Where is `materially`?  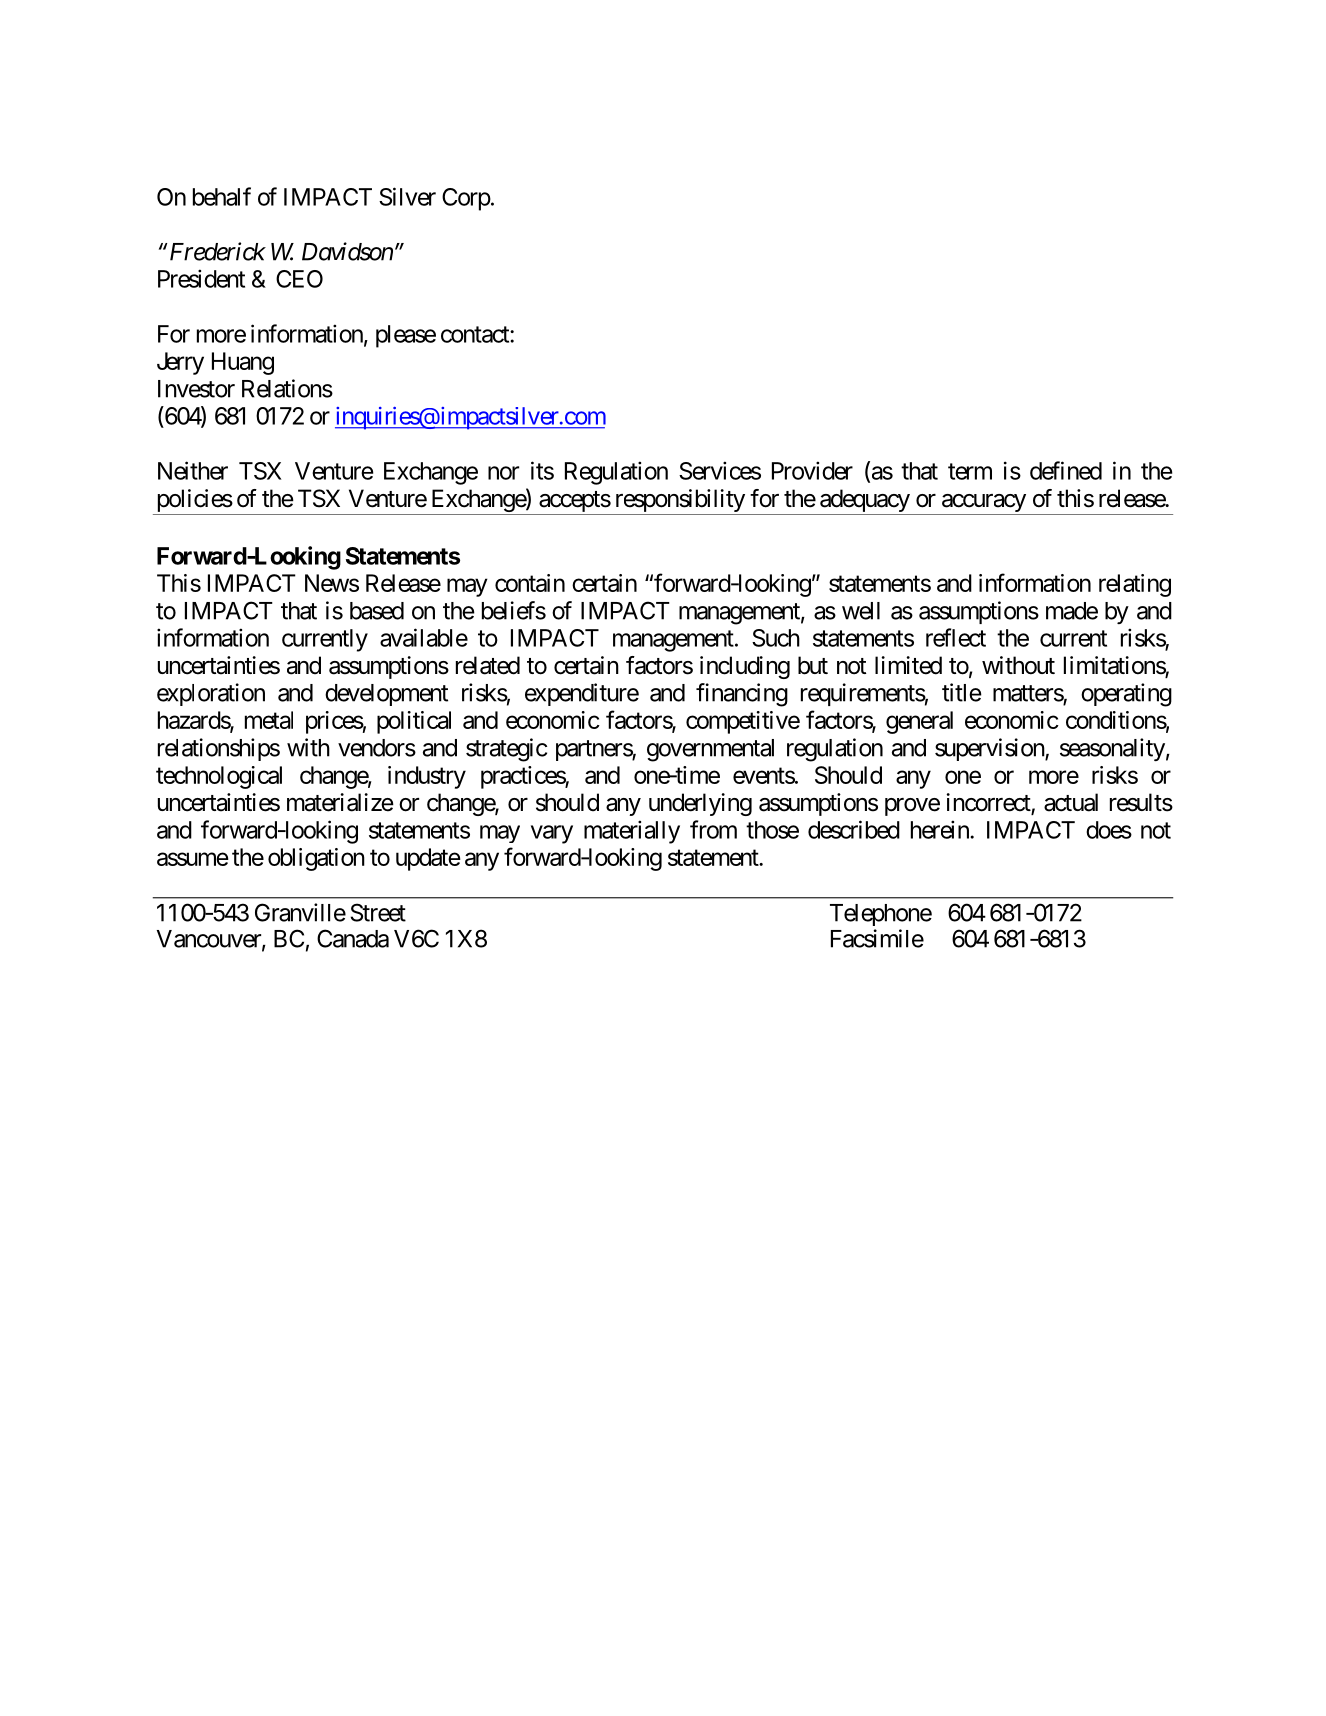
materially is located at coordinates (632, 832).
